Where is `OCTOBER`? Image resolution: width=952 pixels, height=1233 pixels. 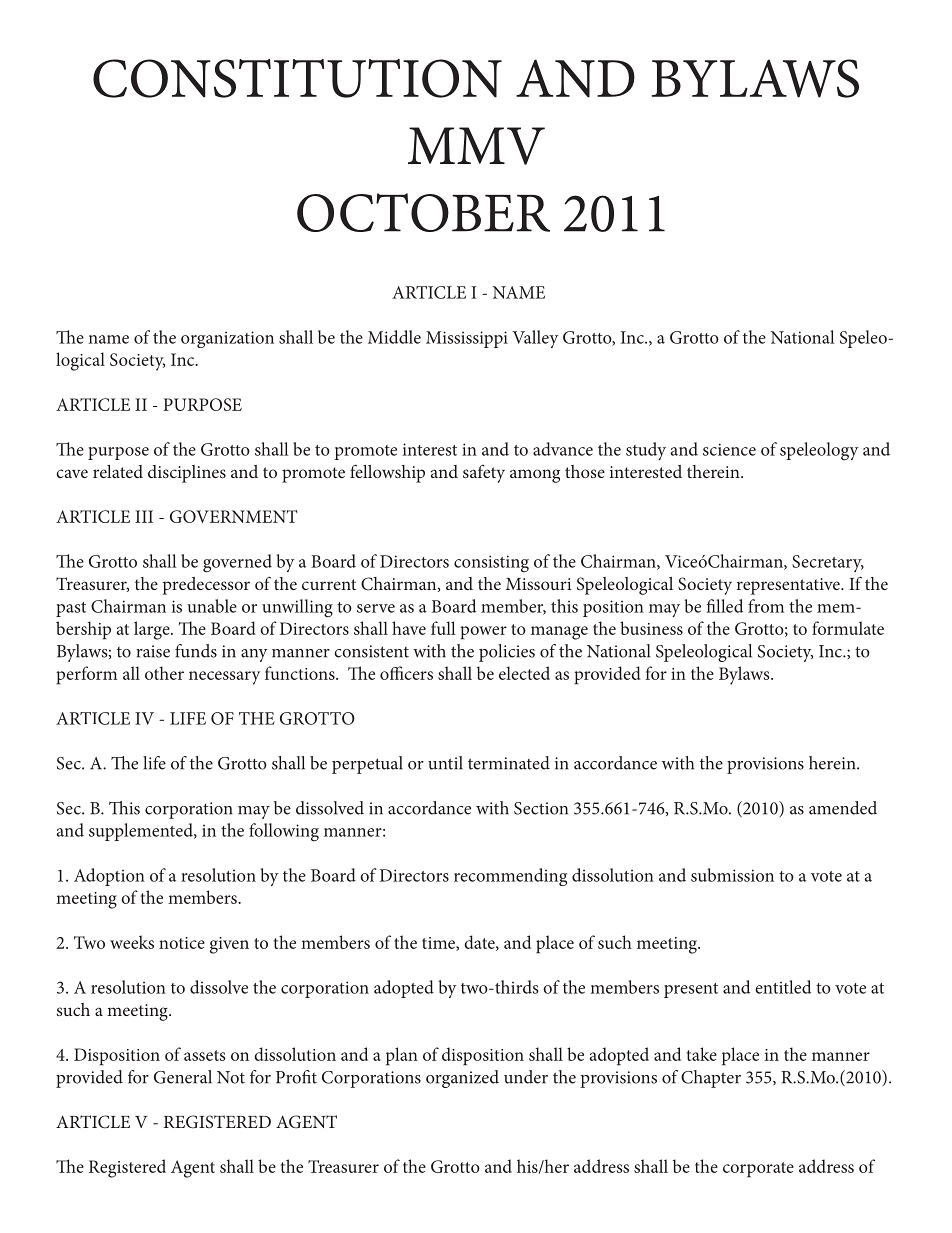
OCTOBER is located at coordinates (423, 212).
